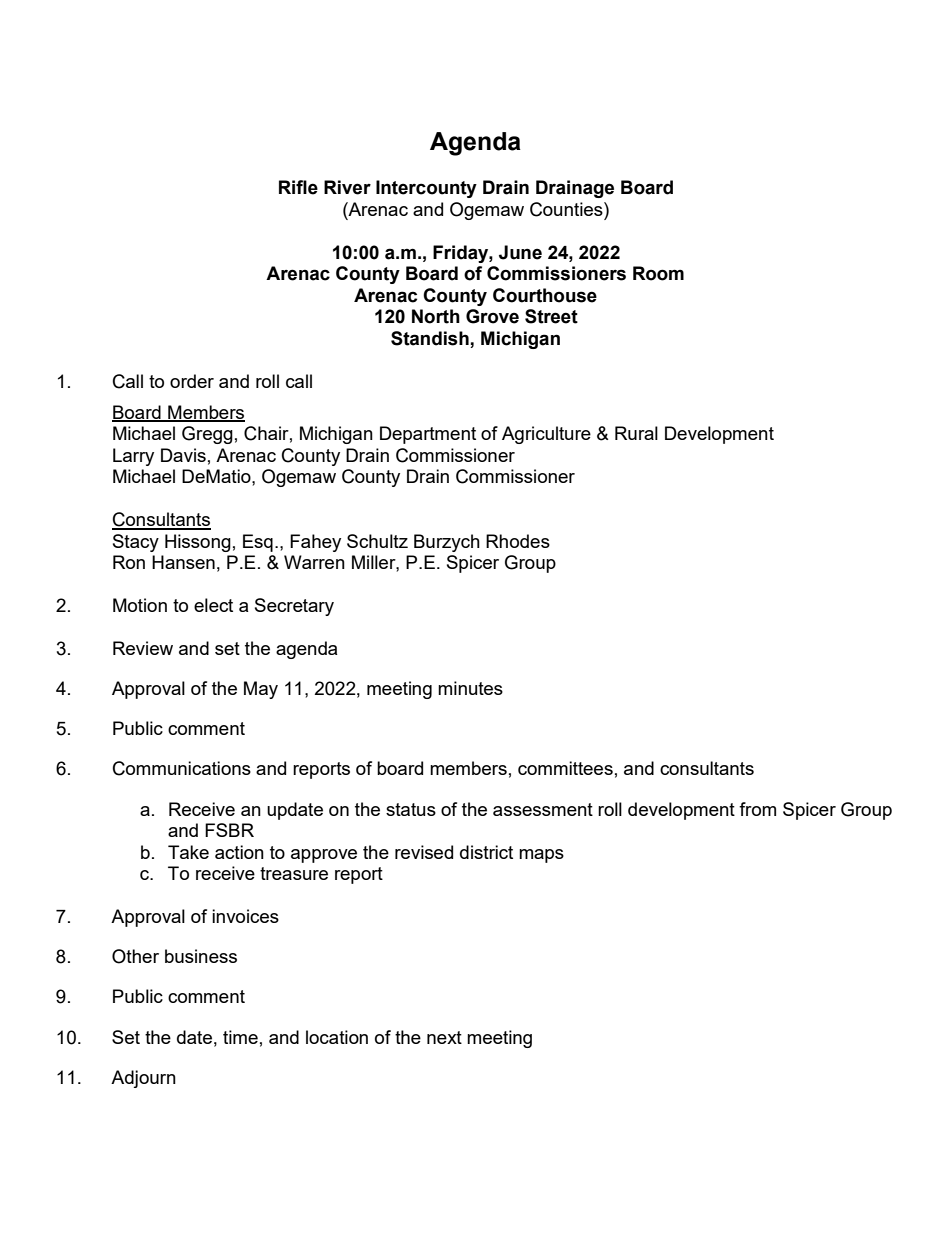 The height and width of the screenshot is (1233, 952). Describe the element at coordinates (298, 187) in the screenshot. I see `Rifle` at that location.
